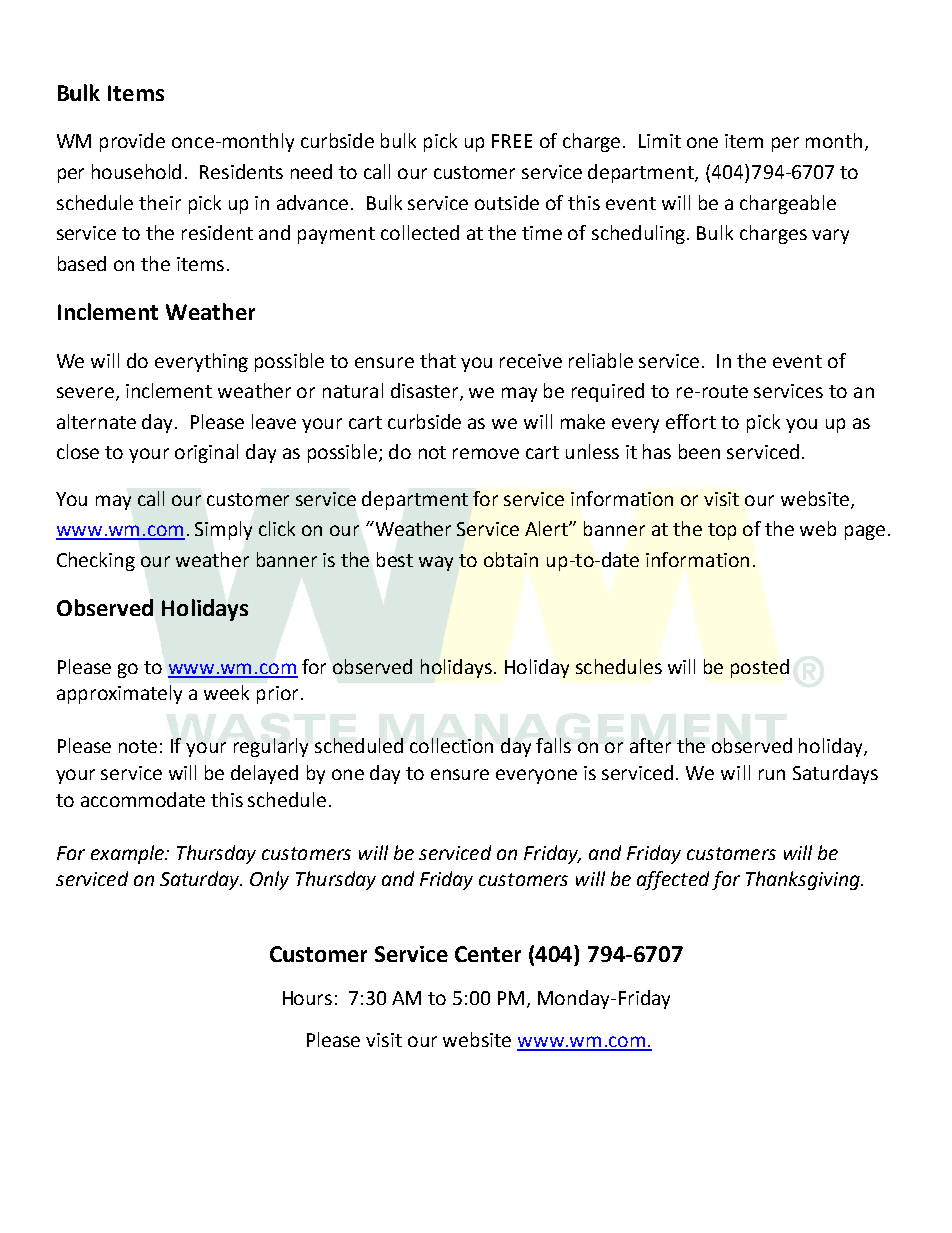 This page has width=952, height=1233. What do you see at coordinates (307, 998) in the page?
I see `Hours` at bounding box center [307, 998].
